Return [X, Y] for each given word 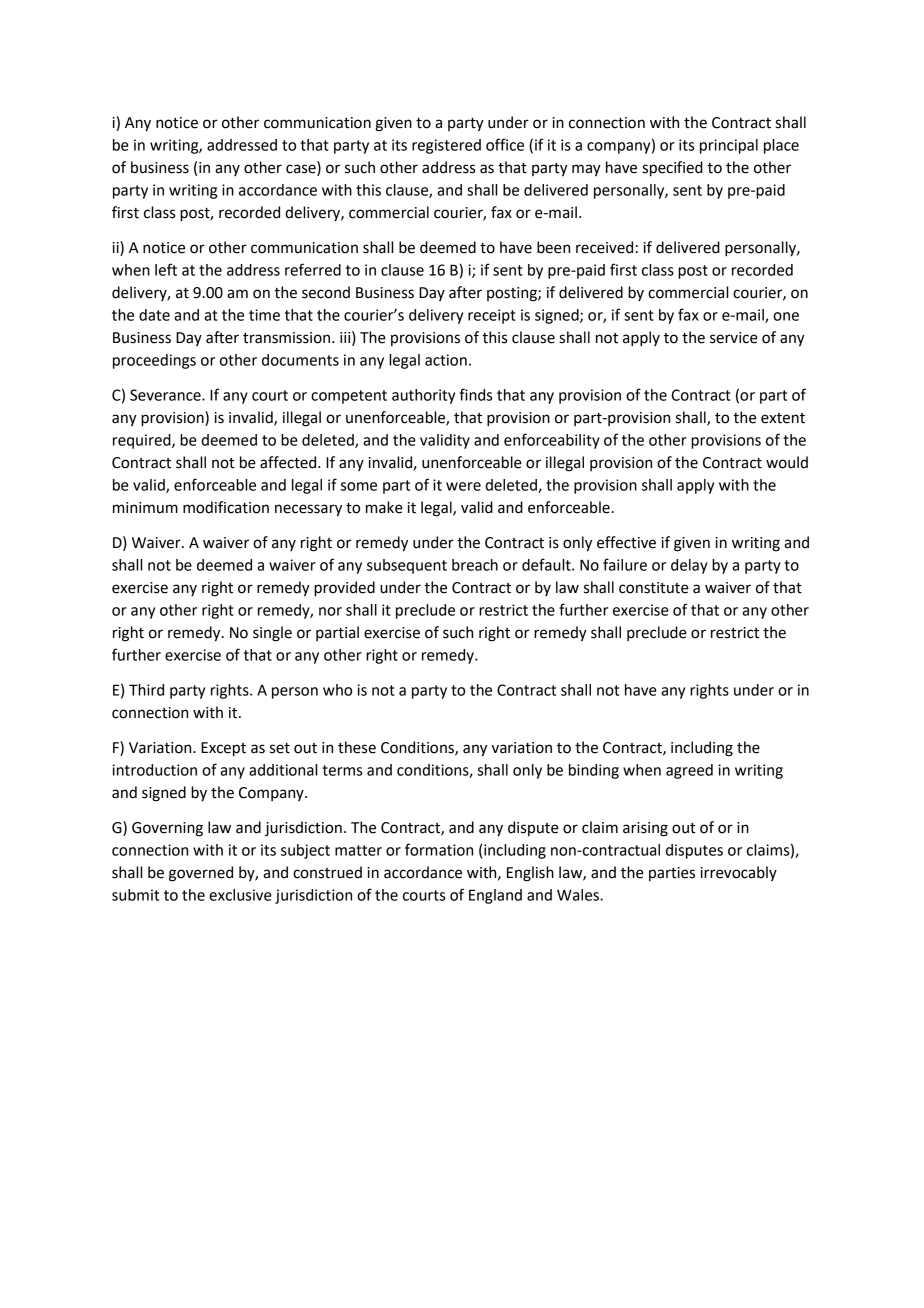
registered [446, 146]
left [166, 269]
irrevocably [739, 873]
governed [201, 874]
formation [439, 849]
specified [672, 169]
